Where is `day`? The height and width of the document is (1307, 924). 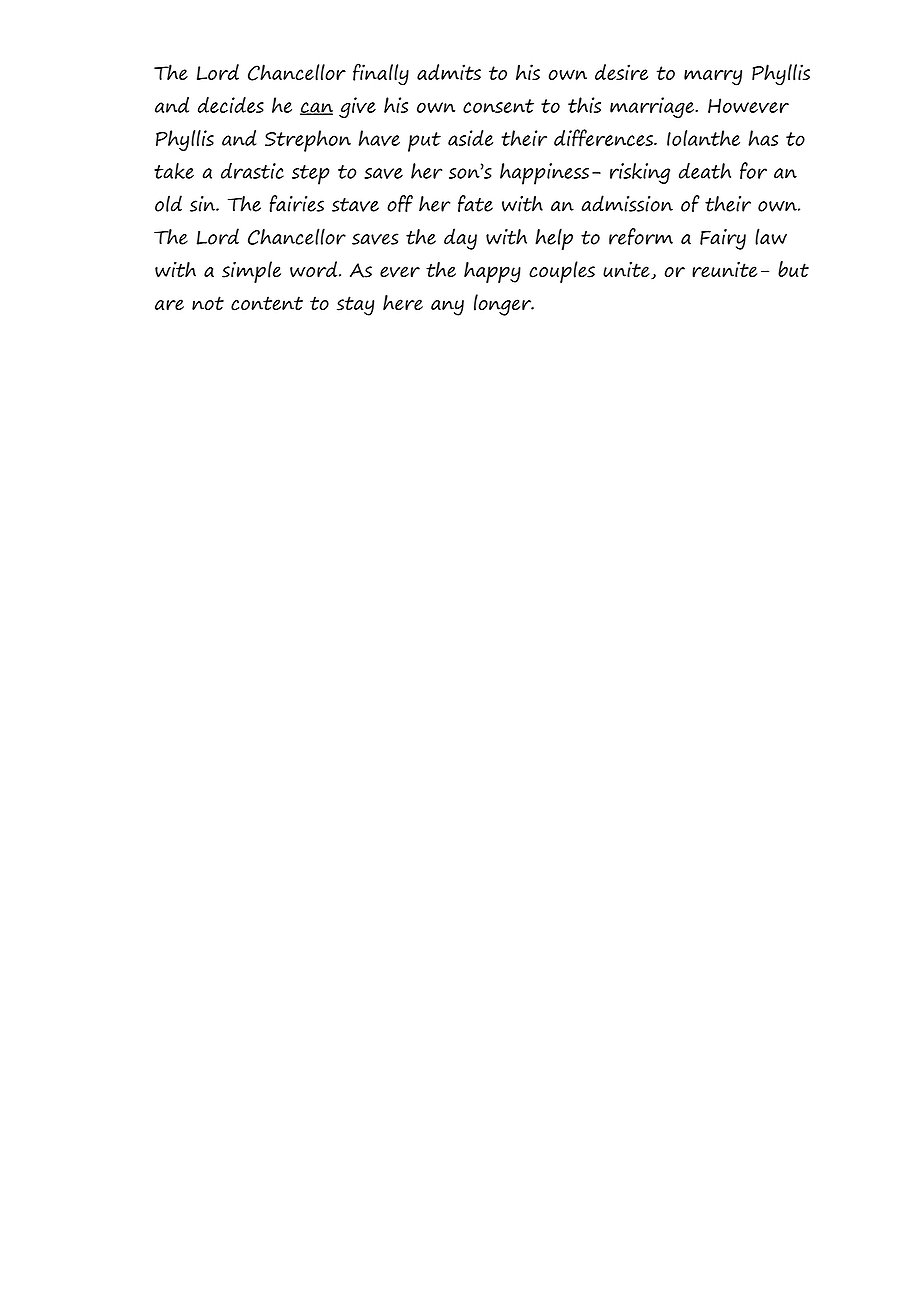
day is located at coordinates (460, 239).
